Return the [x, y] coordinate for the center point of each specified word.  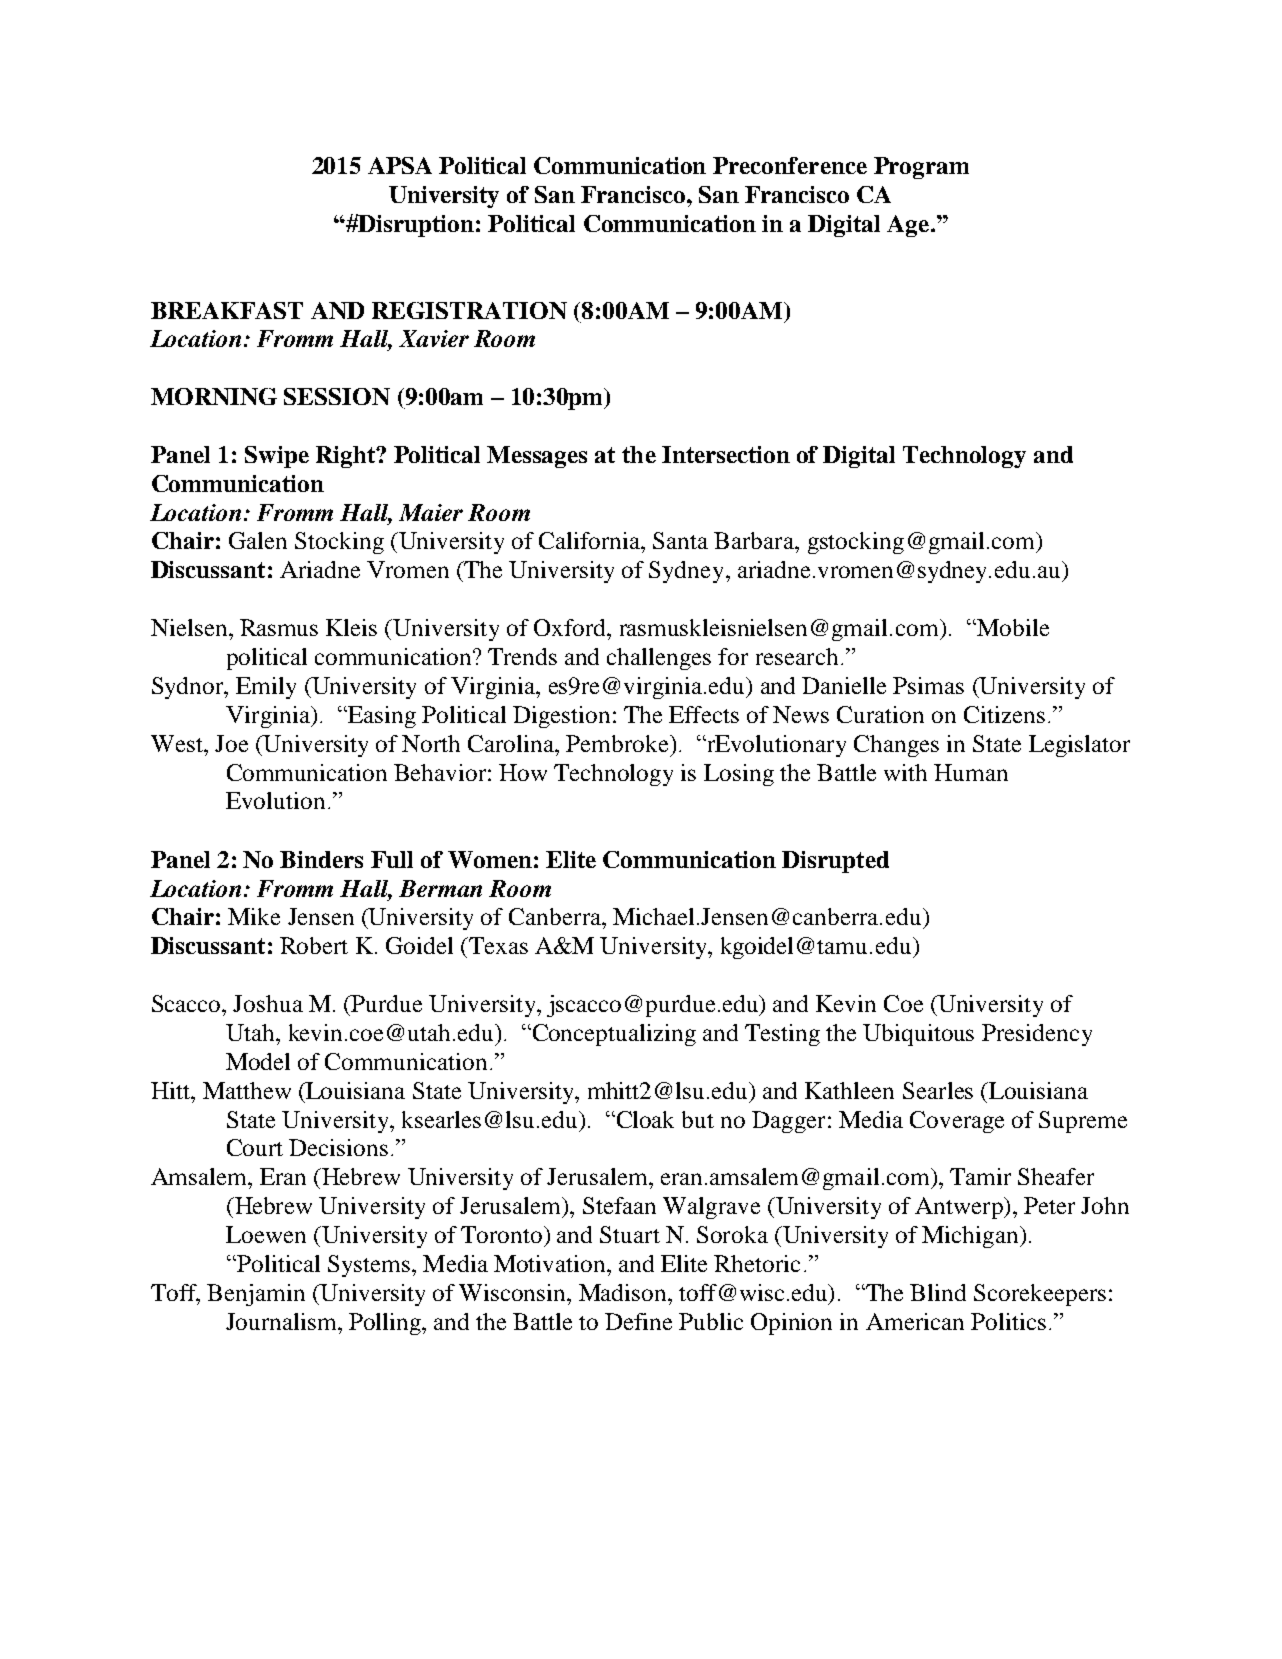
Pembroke [618, 743]
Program [921, 168]
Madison [624, 1292]
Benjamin [256, 1295]
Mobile [1012, 627]
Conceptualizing [613, 1035]
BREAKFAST [227, 310]
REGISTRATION [469, 310]
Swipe [277, 457]
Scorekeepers [1040, 1295]
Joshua [268, 1003]
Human [971, 772]
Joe [231, 743]
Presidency [1037, 1035]
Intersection [726, 454]
